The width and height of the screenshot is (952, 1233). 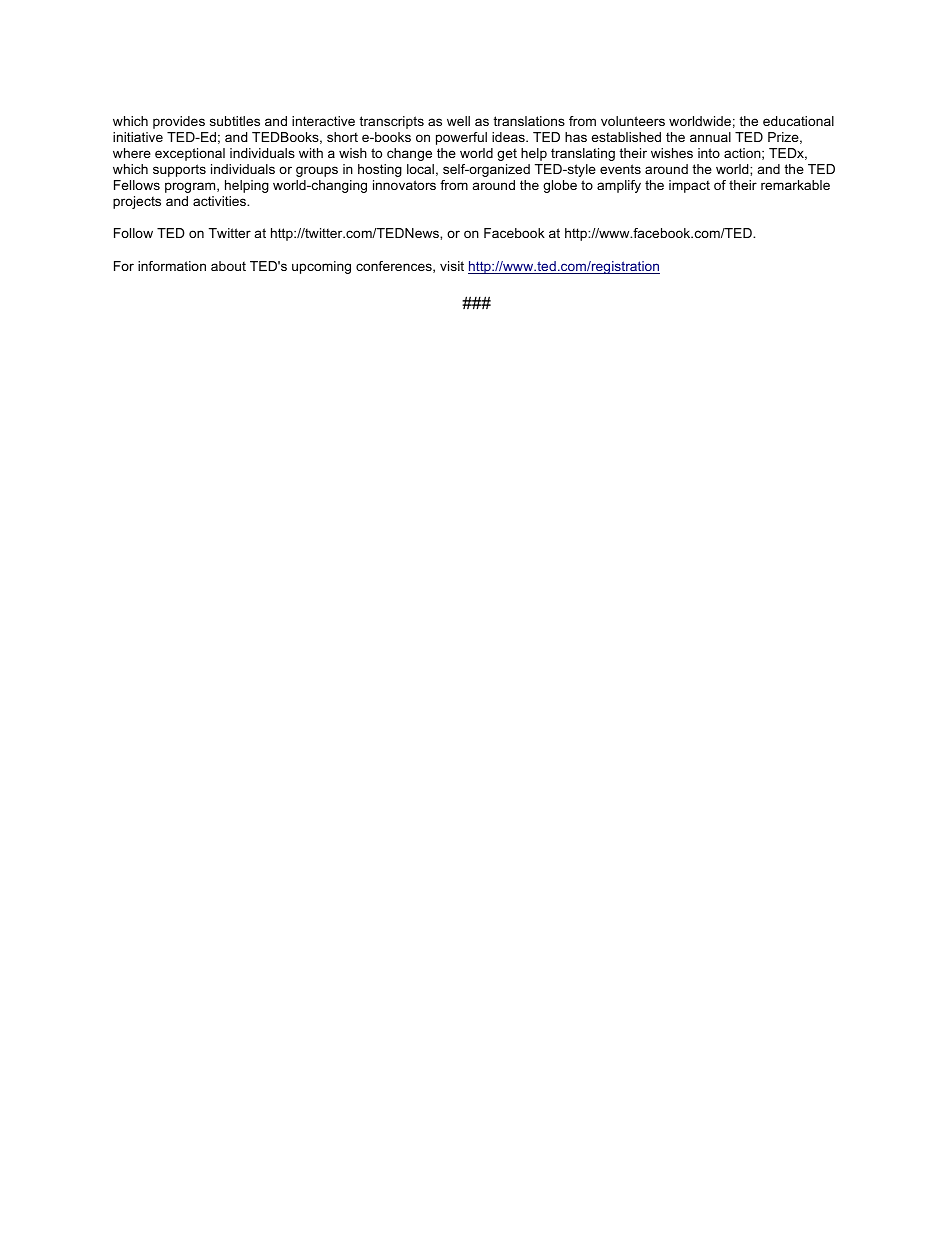 What do you see at coordinates (221, 201) in the screenshot?
I see `activities` at bounding box center [221, 201].
